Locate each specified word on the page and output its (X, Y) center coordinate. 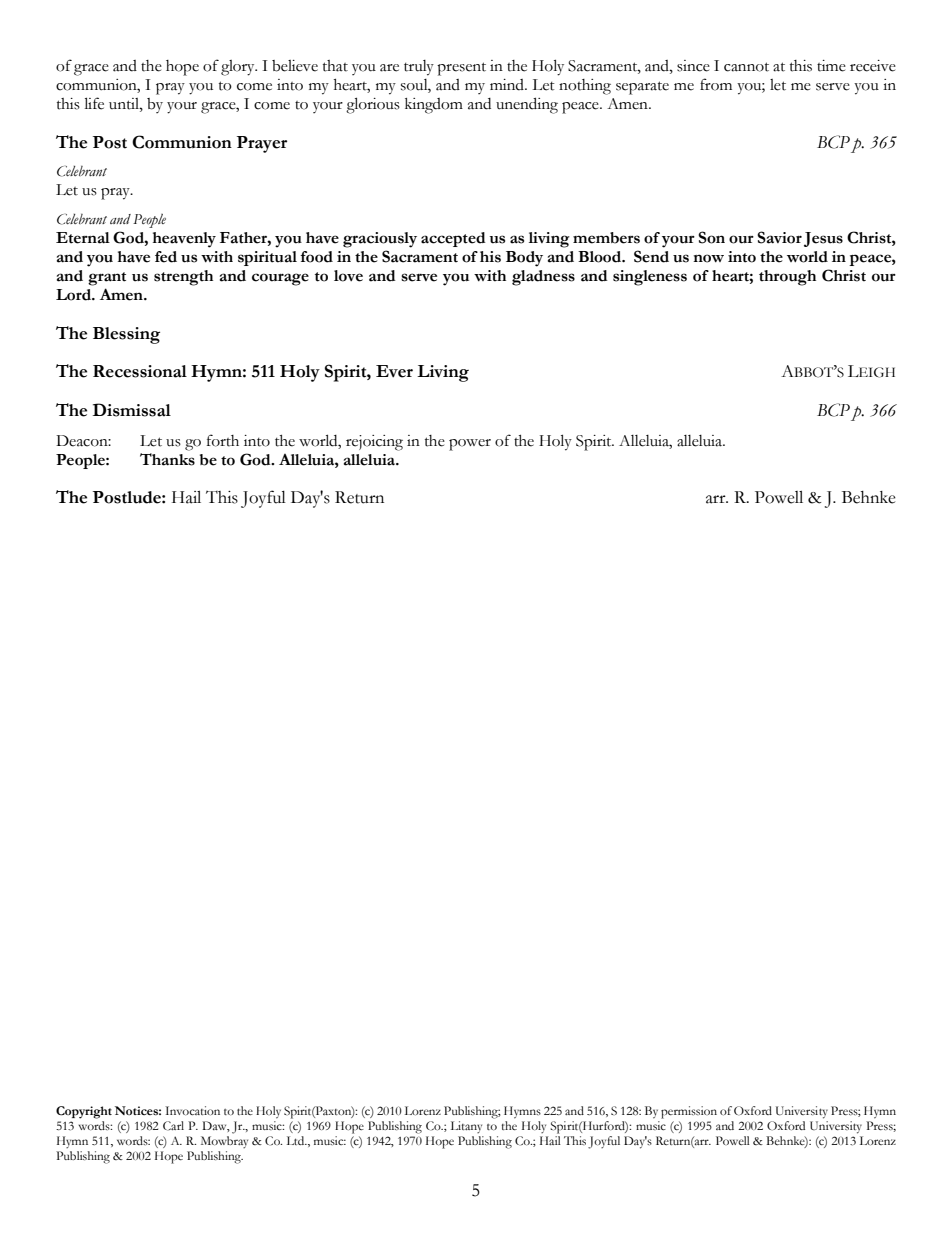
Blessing (126, 335)
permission (689, 1112)
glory (239, 68)
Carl (173, 1126)
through (787, 278)
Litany (466, 1127)
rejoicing (374, 443)
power (470, 445)
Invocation (192, 1110)
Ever (394, 371)
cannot (746, 67)
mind (508, 85)
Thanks (167, 459)
